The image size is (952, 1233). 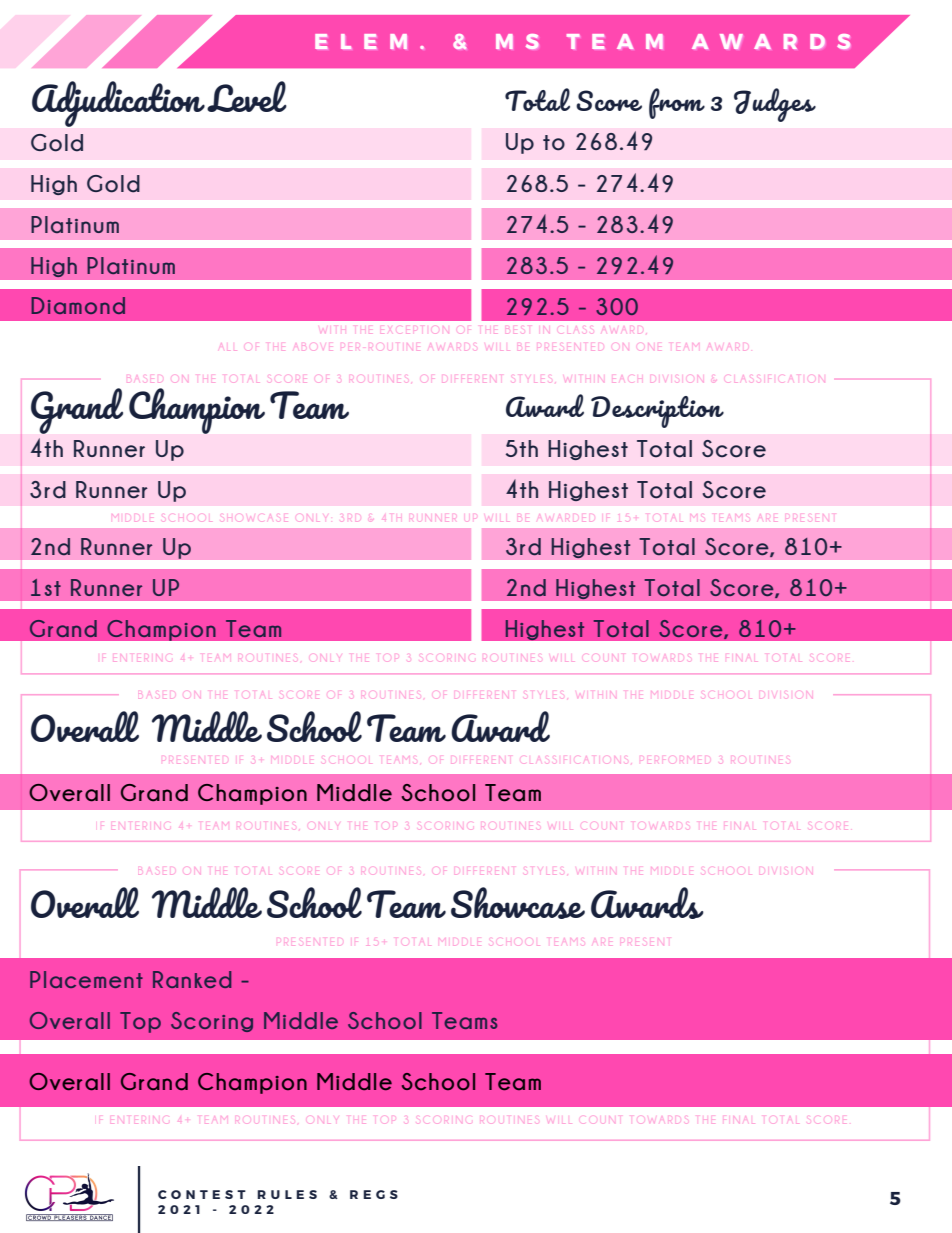 What do you see at coordinates (118, 104) in the image?
I see `Adjudication` at bounding box center [118, 104].
